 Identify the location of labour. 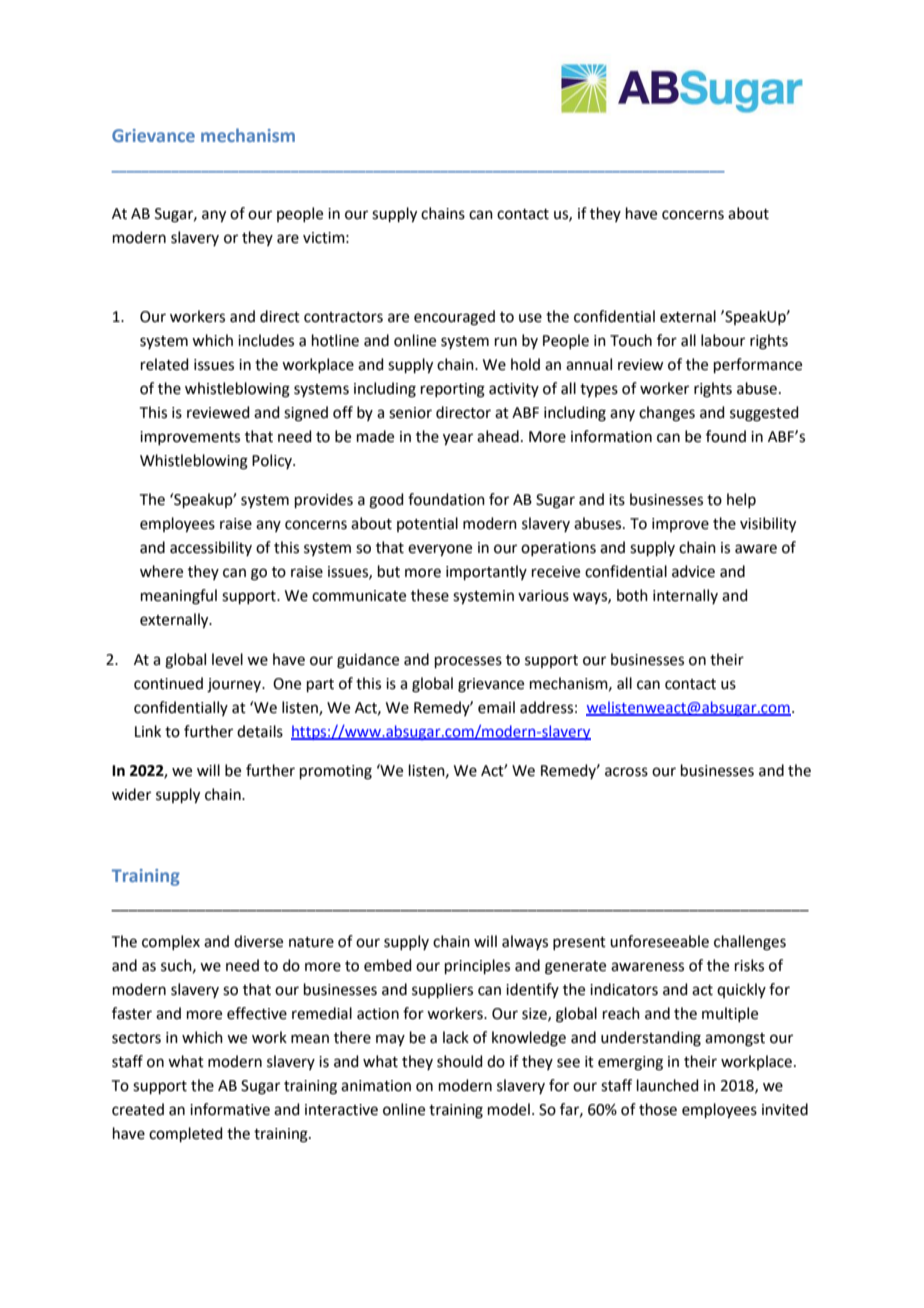
(723, 340).
